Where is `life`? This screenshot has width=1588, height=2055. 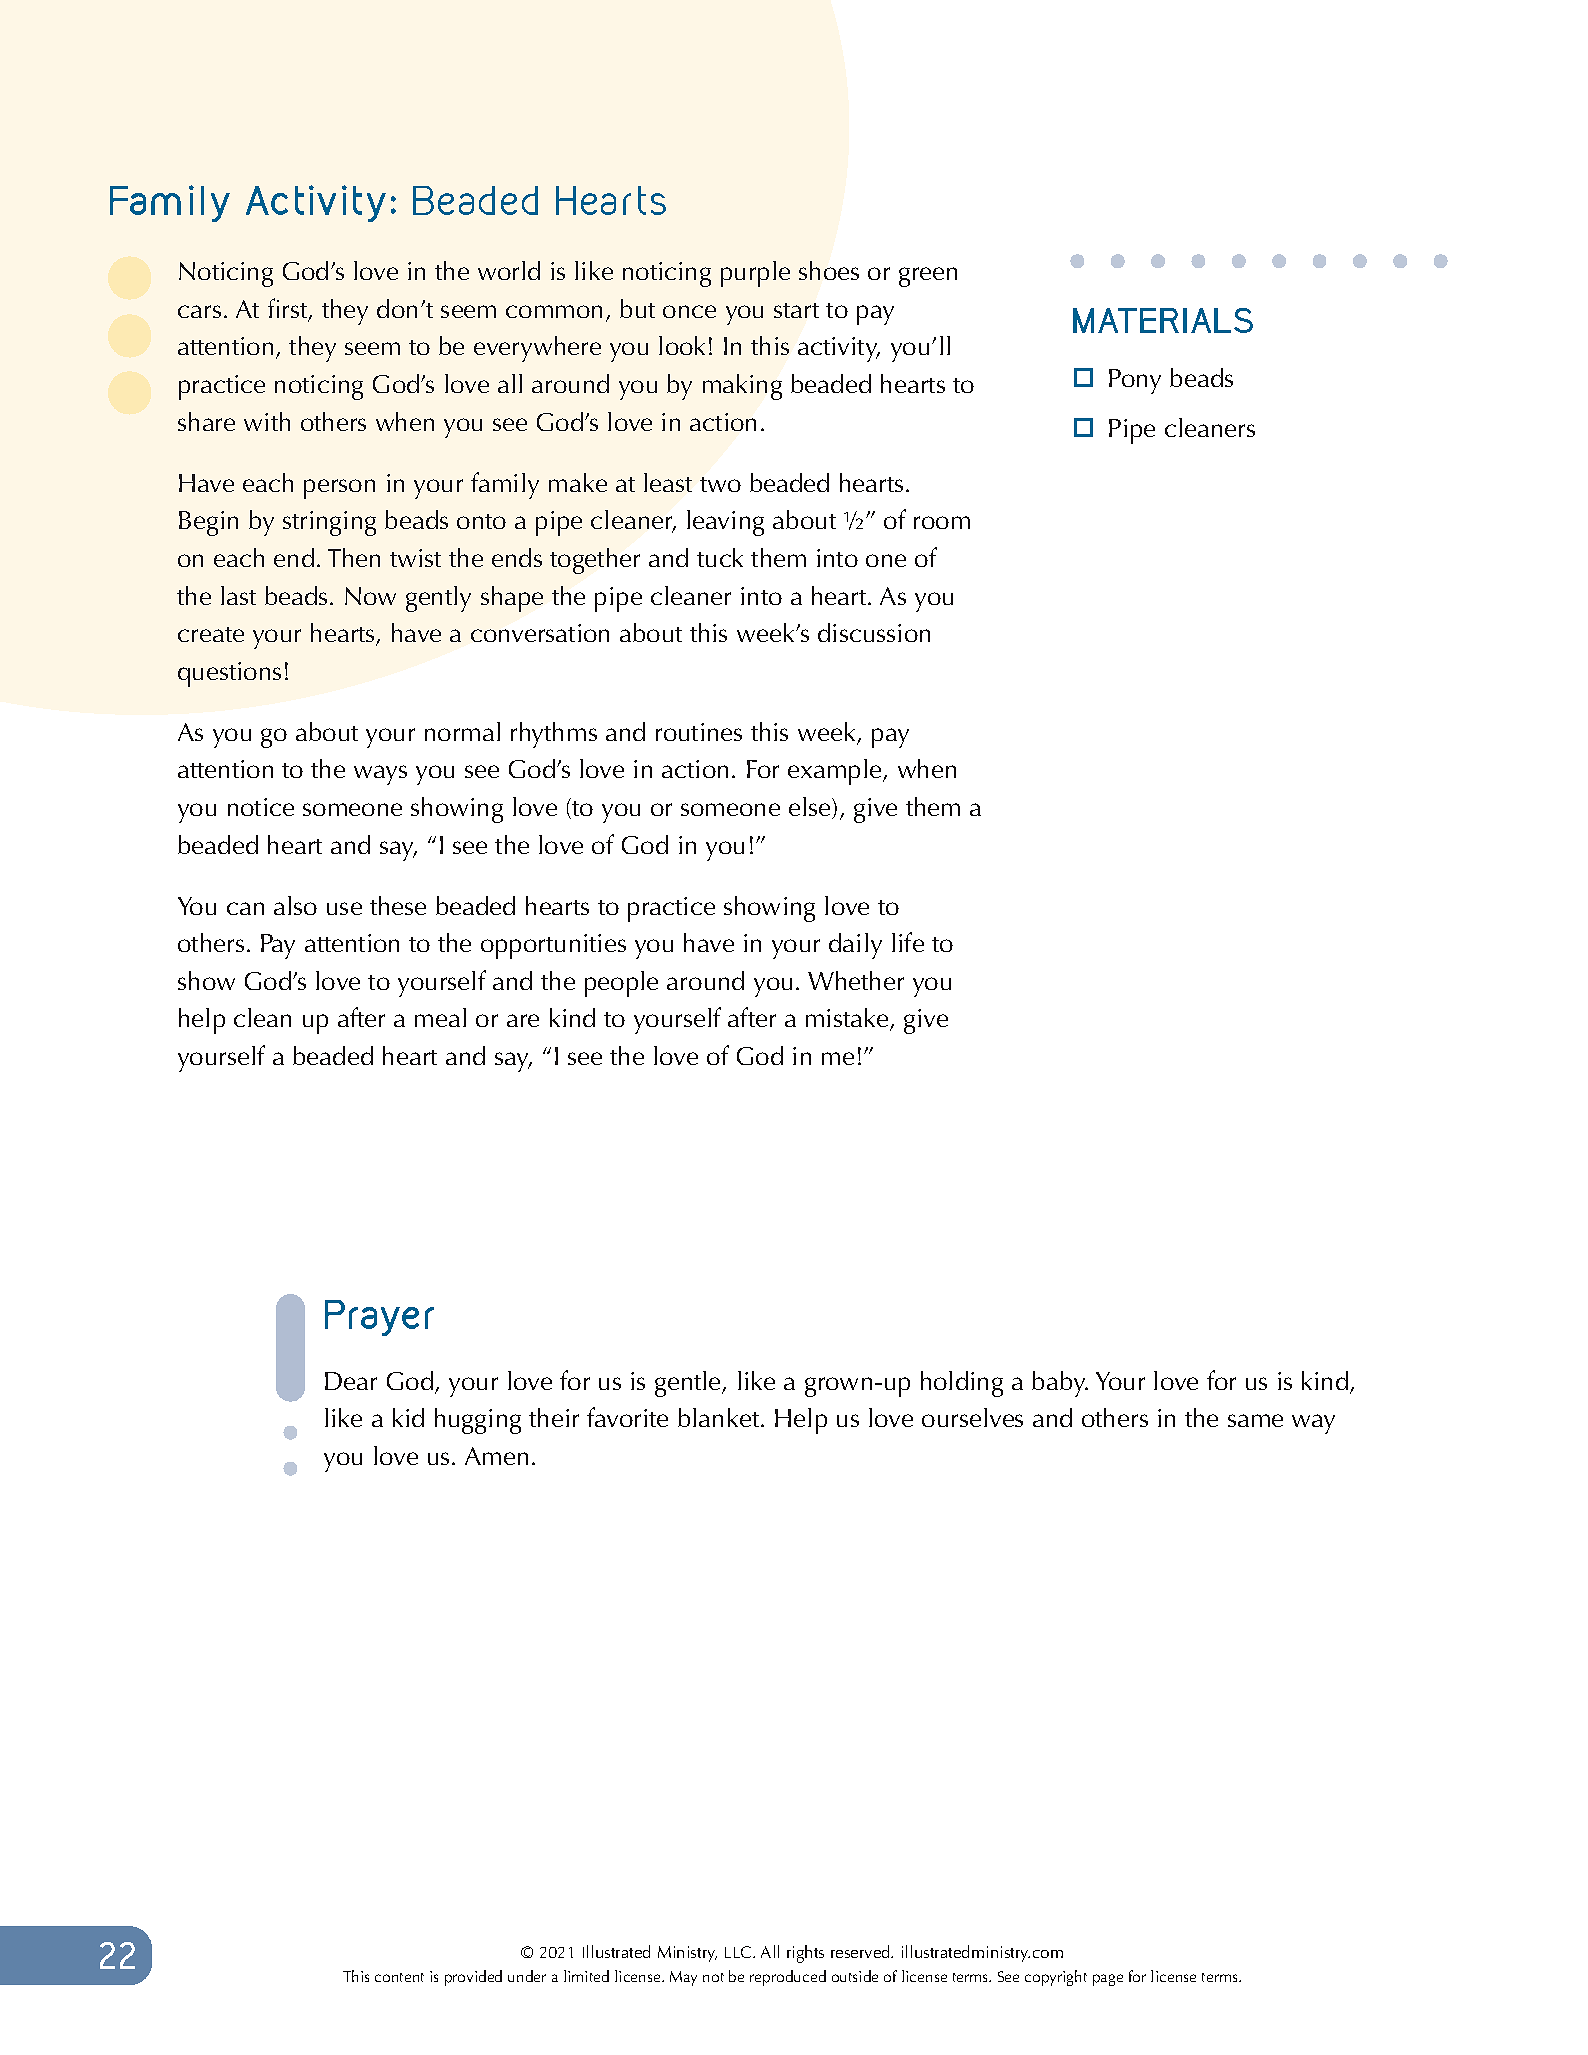 life is located at coordinates (908, 942).
